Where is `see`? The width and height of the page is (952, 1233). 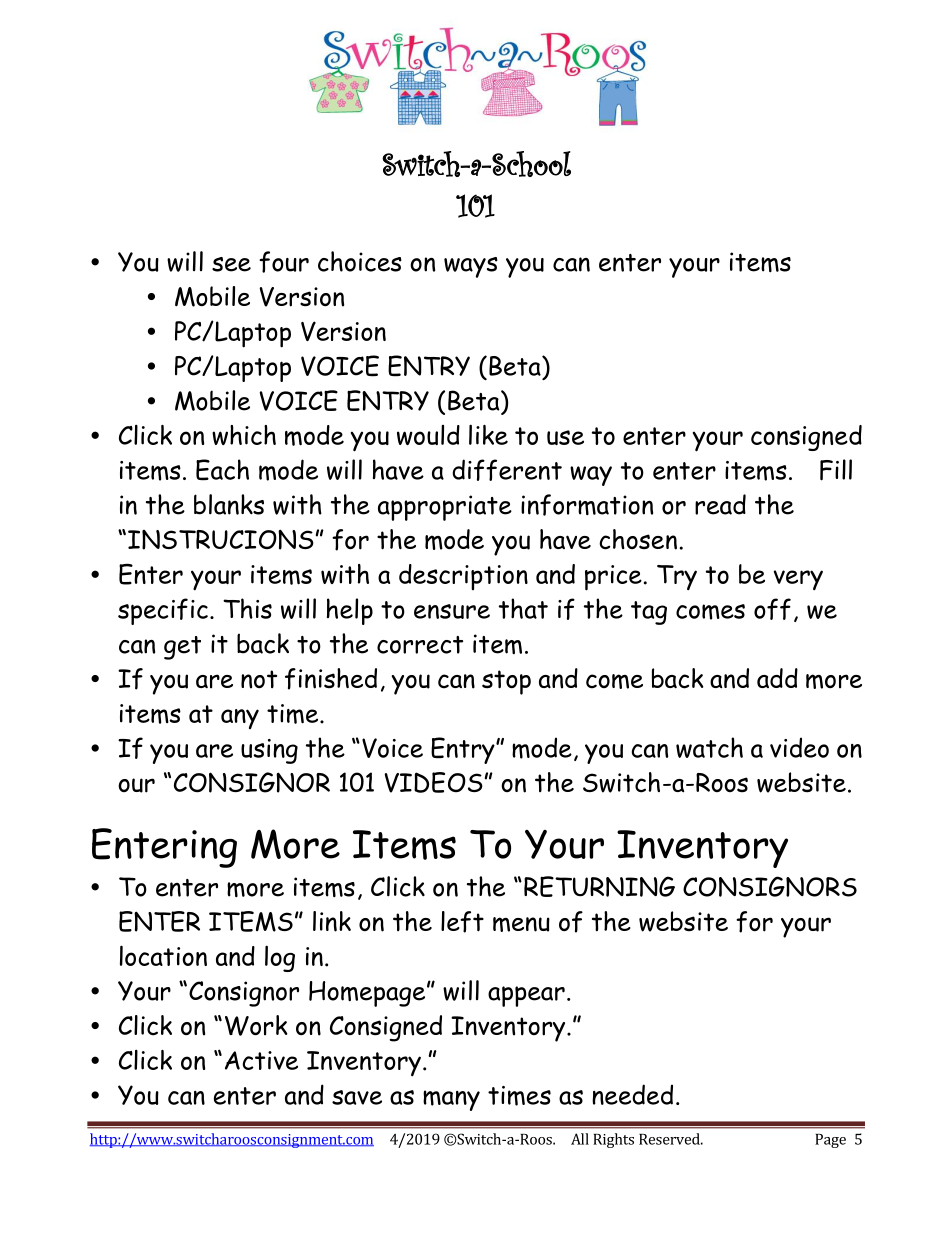
see is located at coordinates (231, 264).
